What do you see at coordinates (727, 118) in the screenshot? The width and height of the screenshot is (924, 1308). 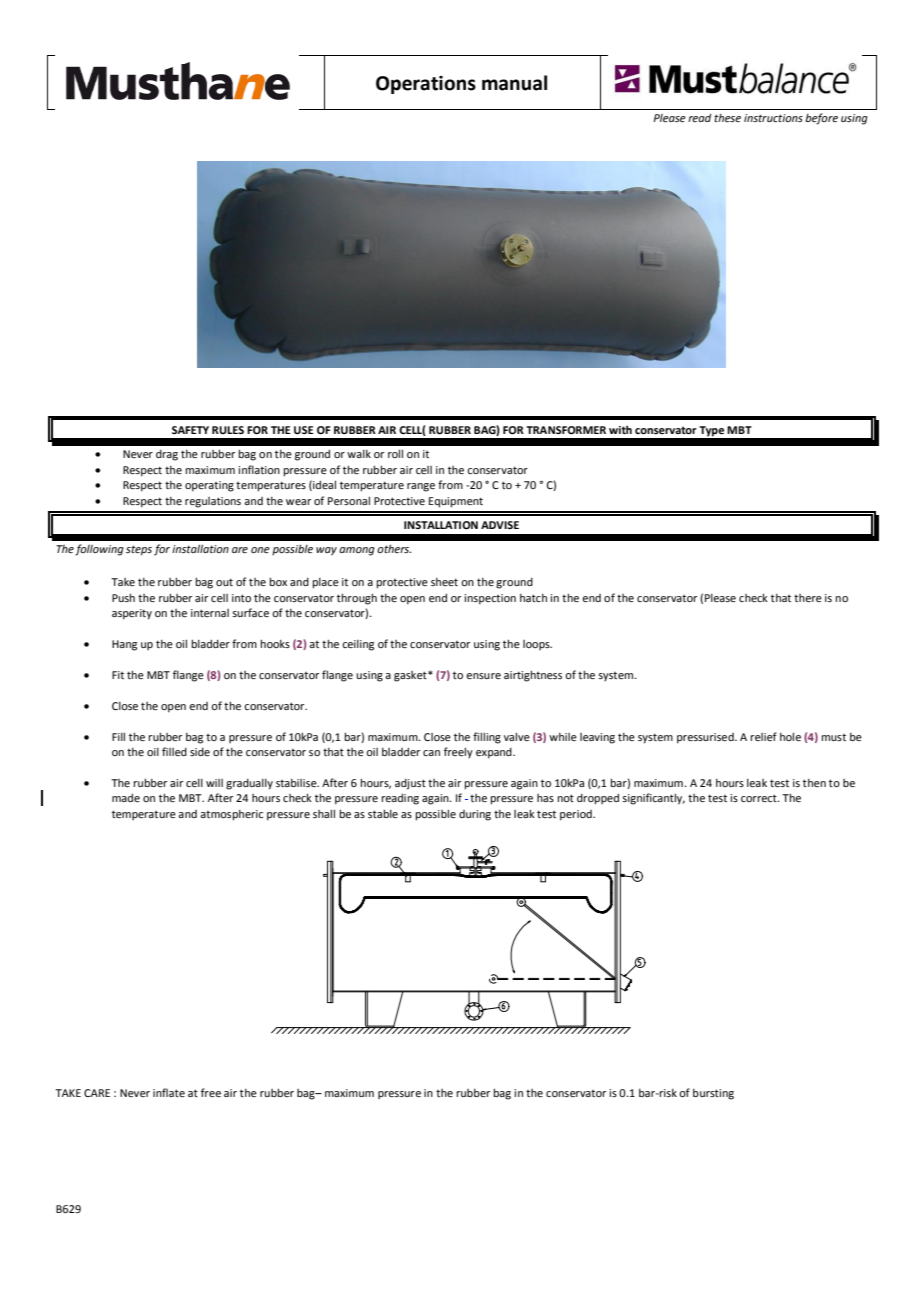 I see `these` at bounding box center [727, 118].
